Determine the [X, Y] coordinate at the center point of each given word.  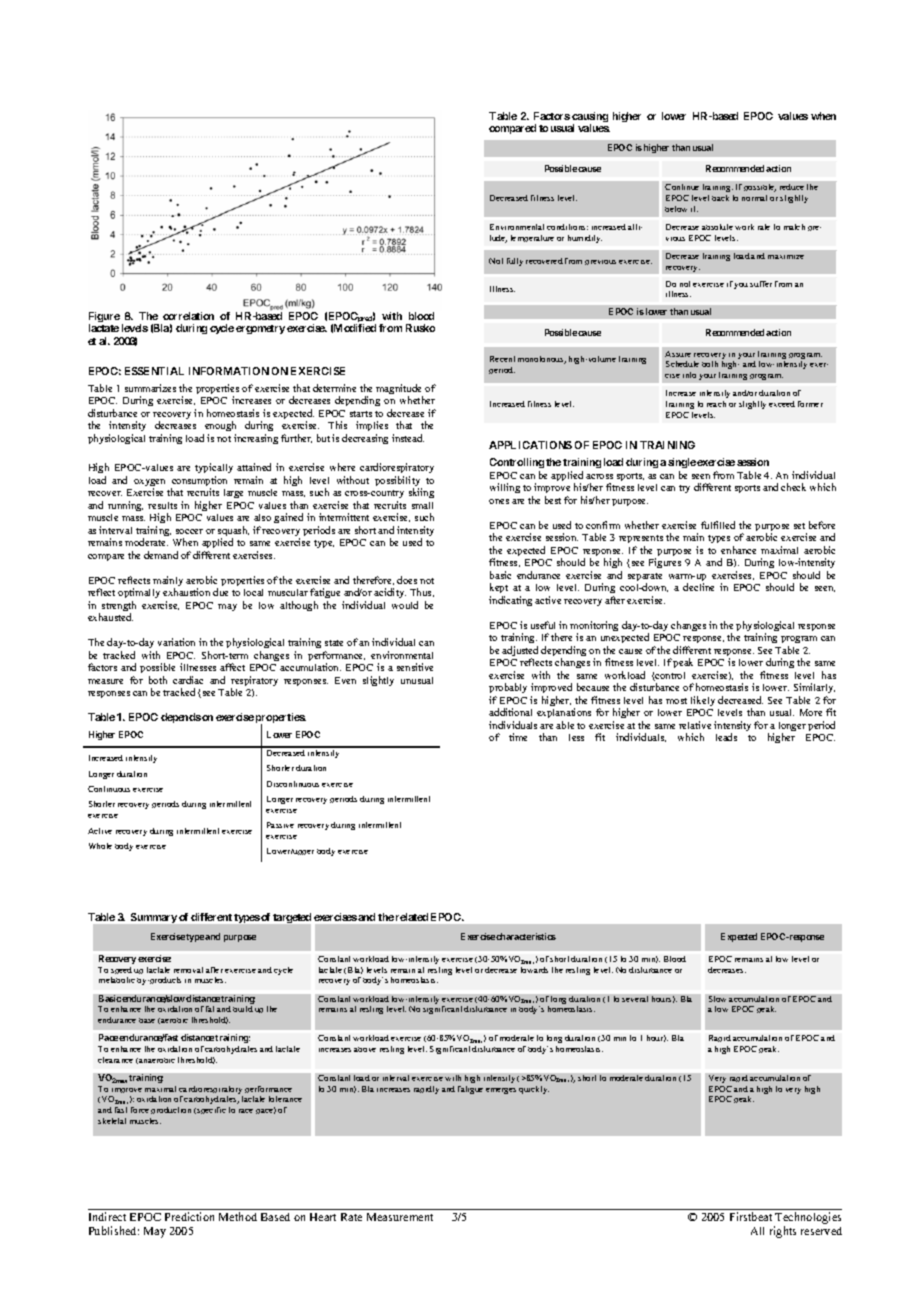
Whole [100, 846]
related [412, 917]
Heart [323, 1217]
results [162, 505]
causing [590, 118]
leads [726, 737]
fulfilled [718, 525]
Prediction [189, 1216]
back [720, 198]
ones [499, 501]
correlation [188, 316]
